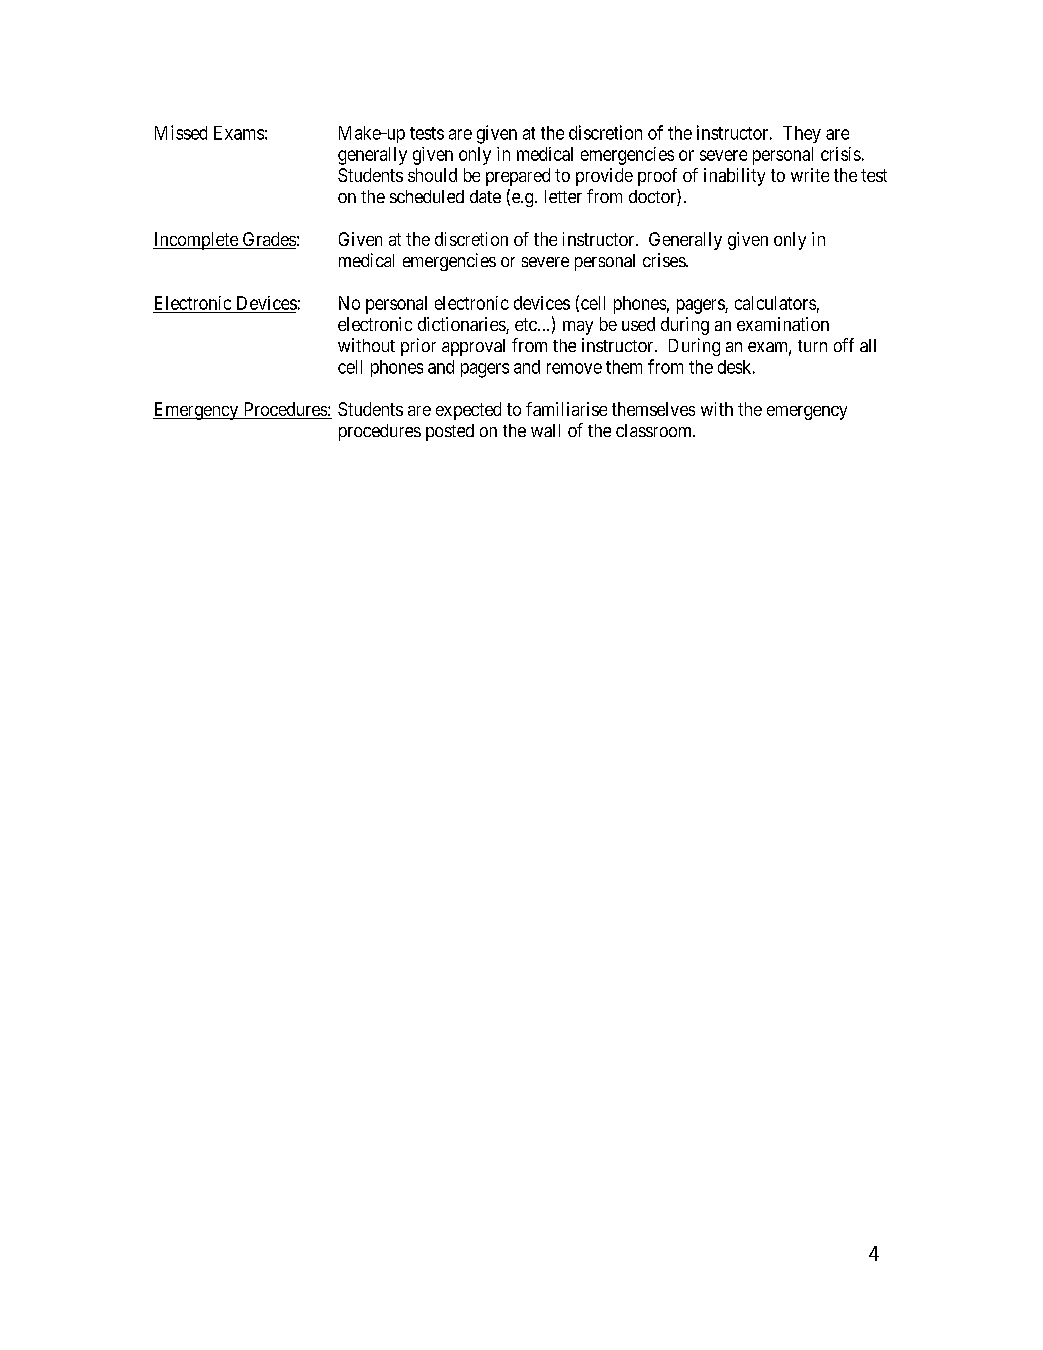 The height and width of the image is (1350, 1043). I want to click on Incomplete, so click(196, 241).
